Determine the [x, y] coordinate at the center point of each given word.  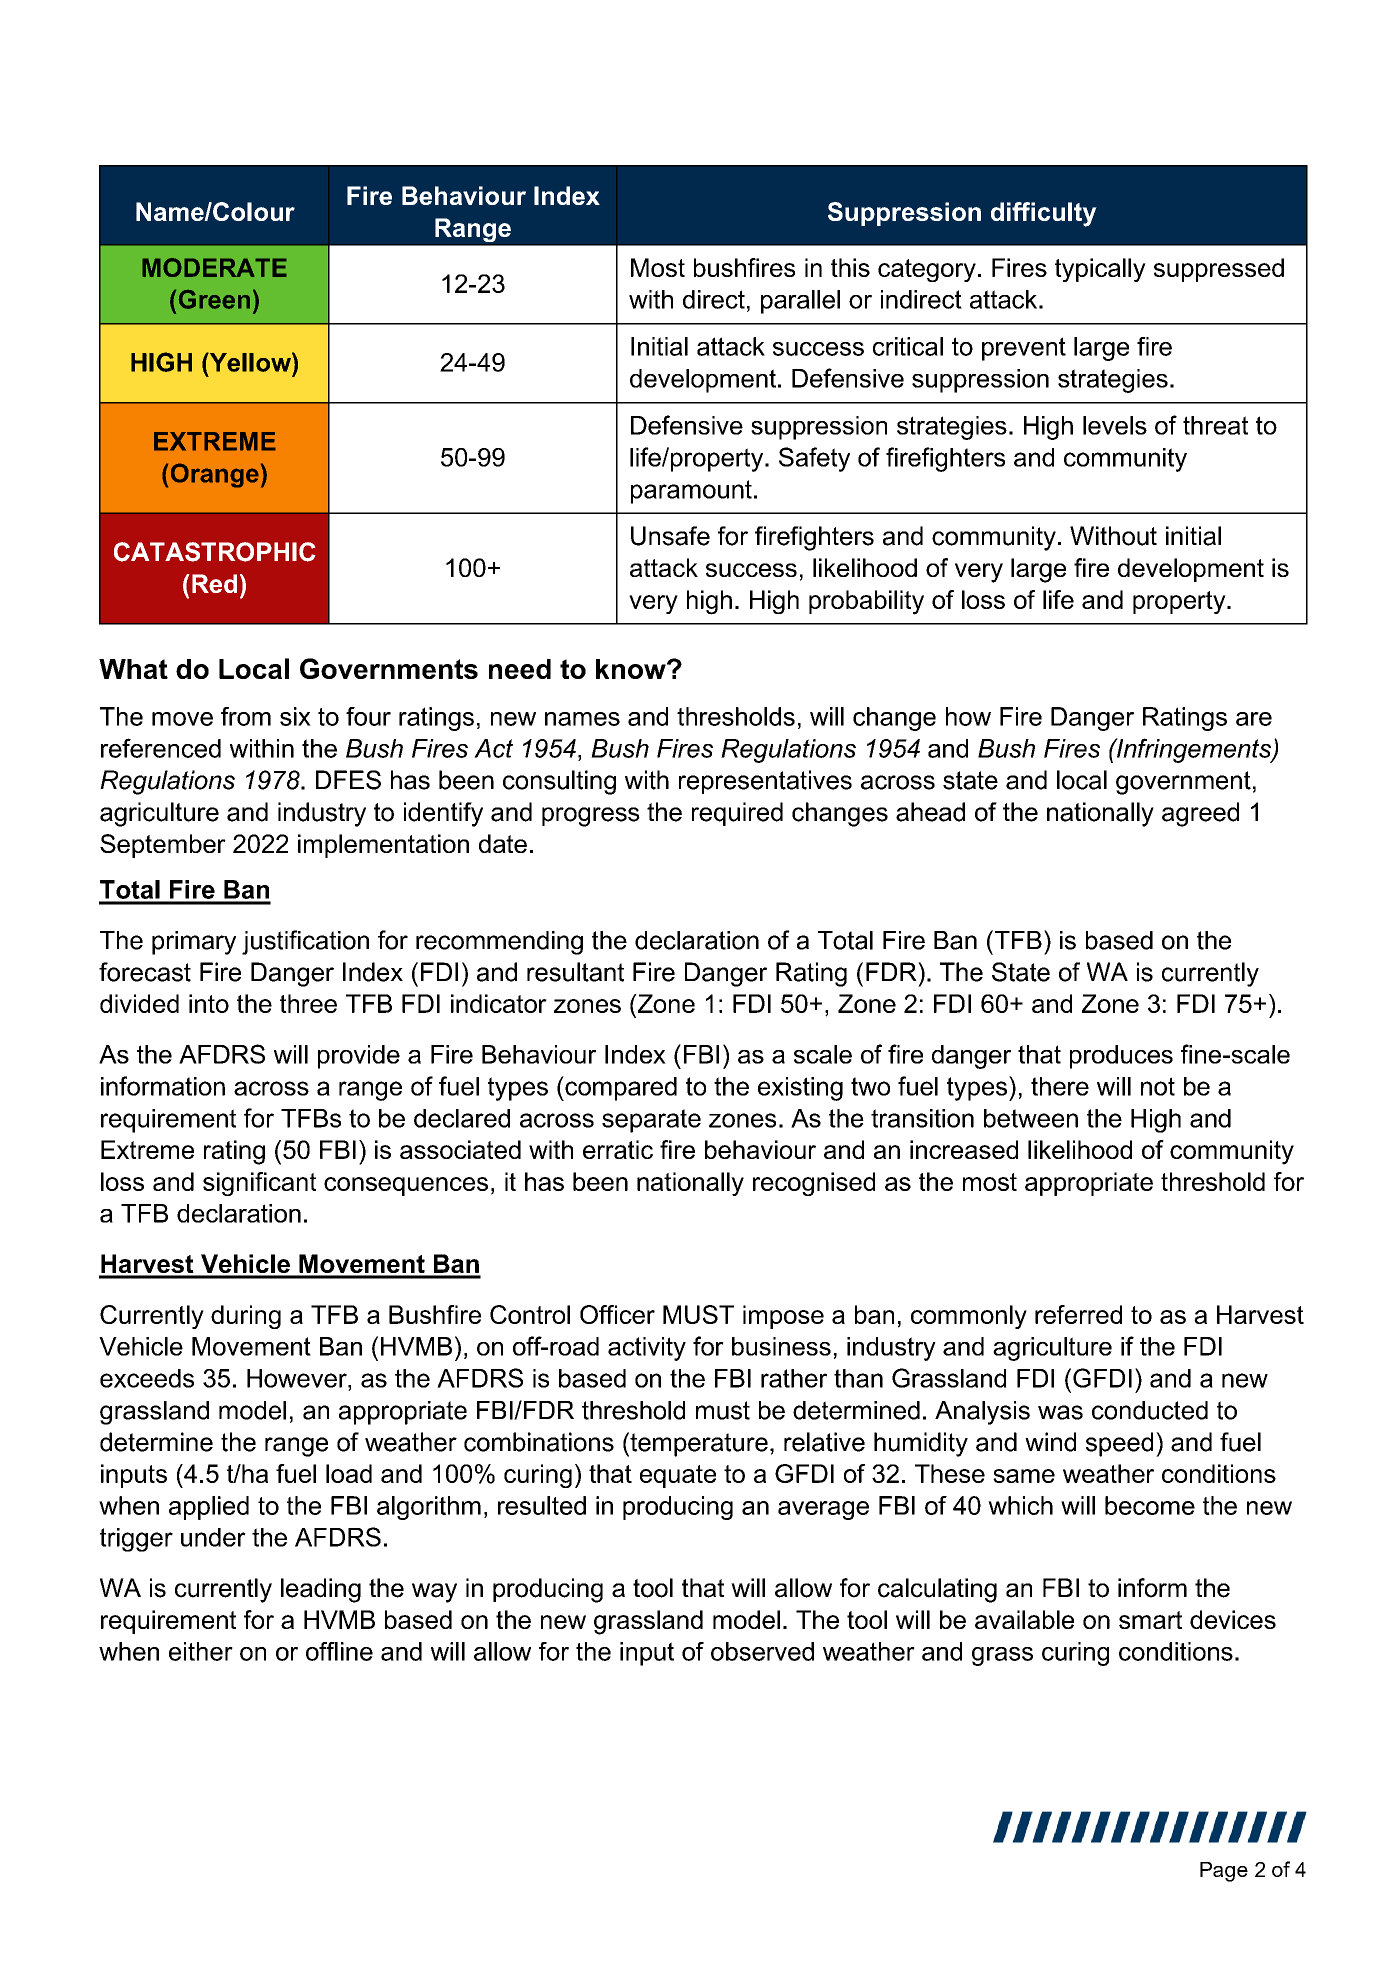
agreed [1200, 814]
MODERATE [214, 267]
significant [259, 1184]
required [737, 814]
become [1150, 1505]
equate [678, 1476]
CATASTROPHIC [215, 552]
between [1031, 1118]
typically [1100, 270]
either [201, 1651]
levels [1115, 425]
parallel [800, 302]
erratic [618, 1149]
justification [305, 942]
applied [209, 1508]
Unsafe [670, 536]
